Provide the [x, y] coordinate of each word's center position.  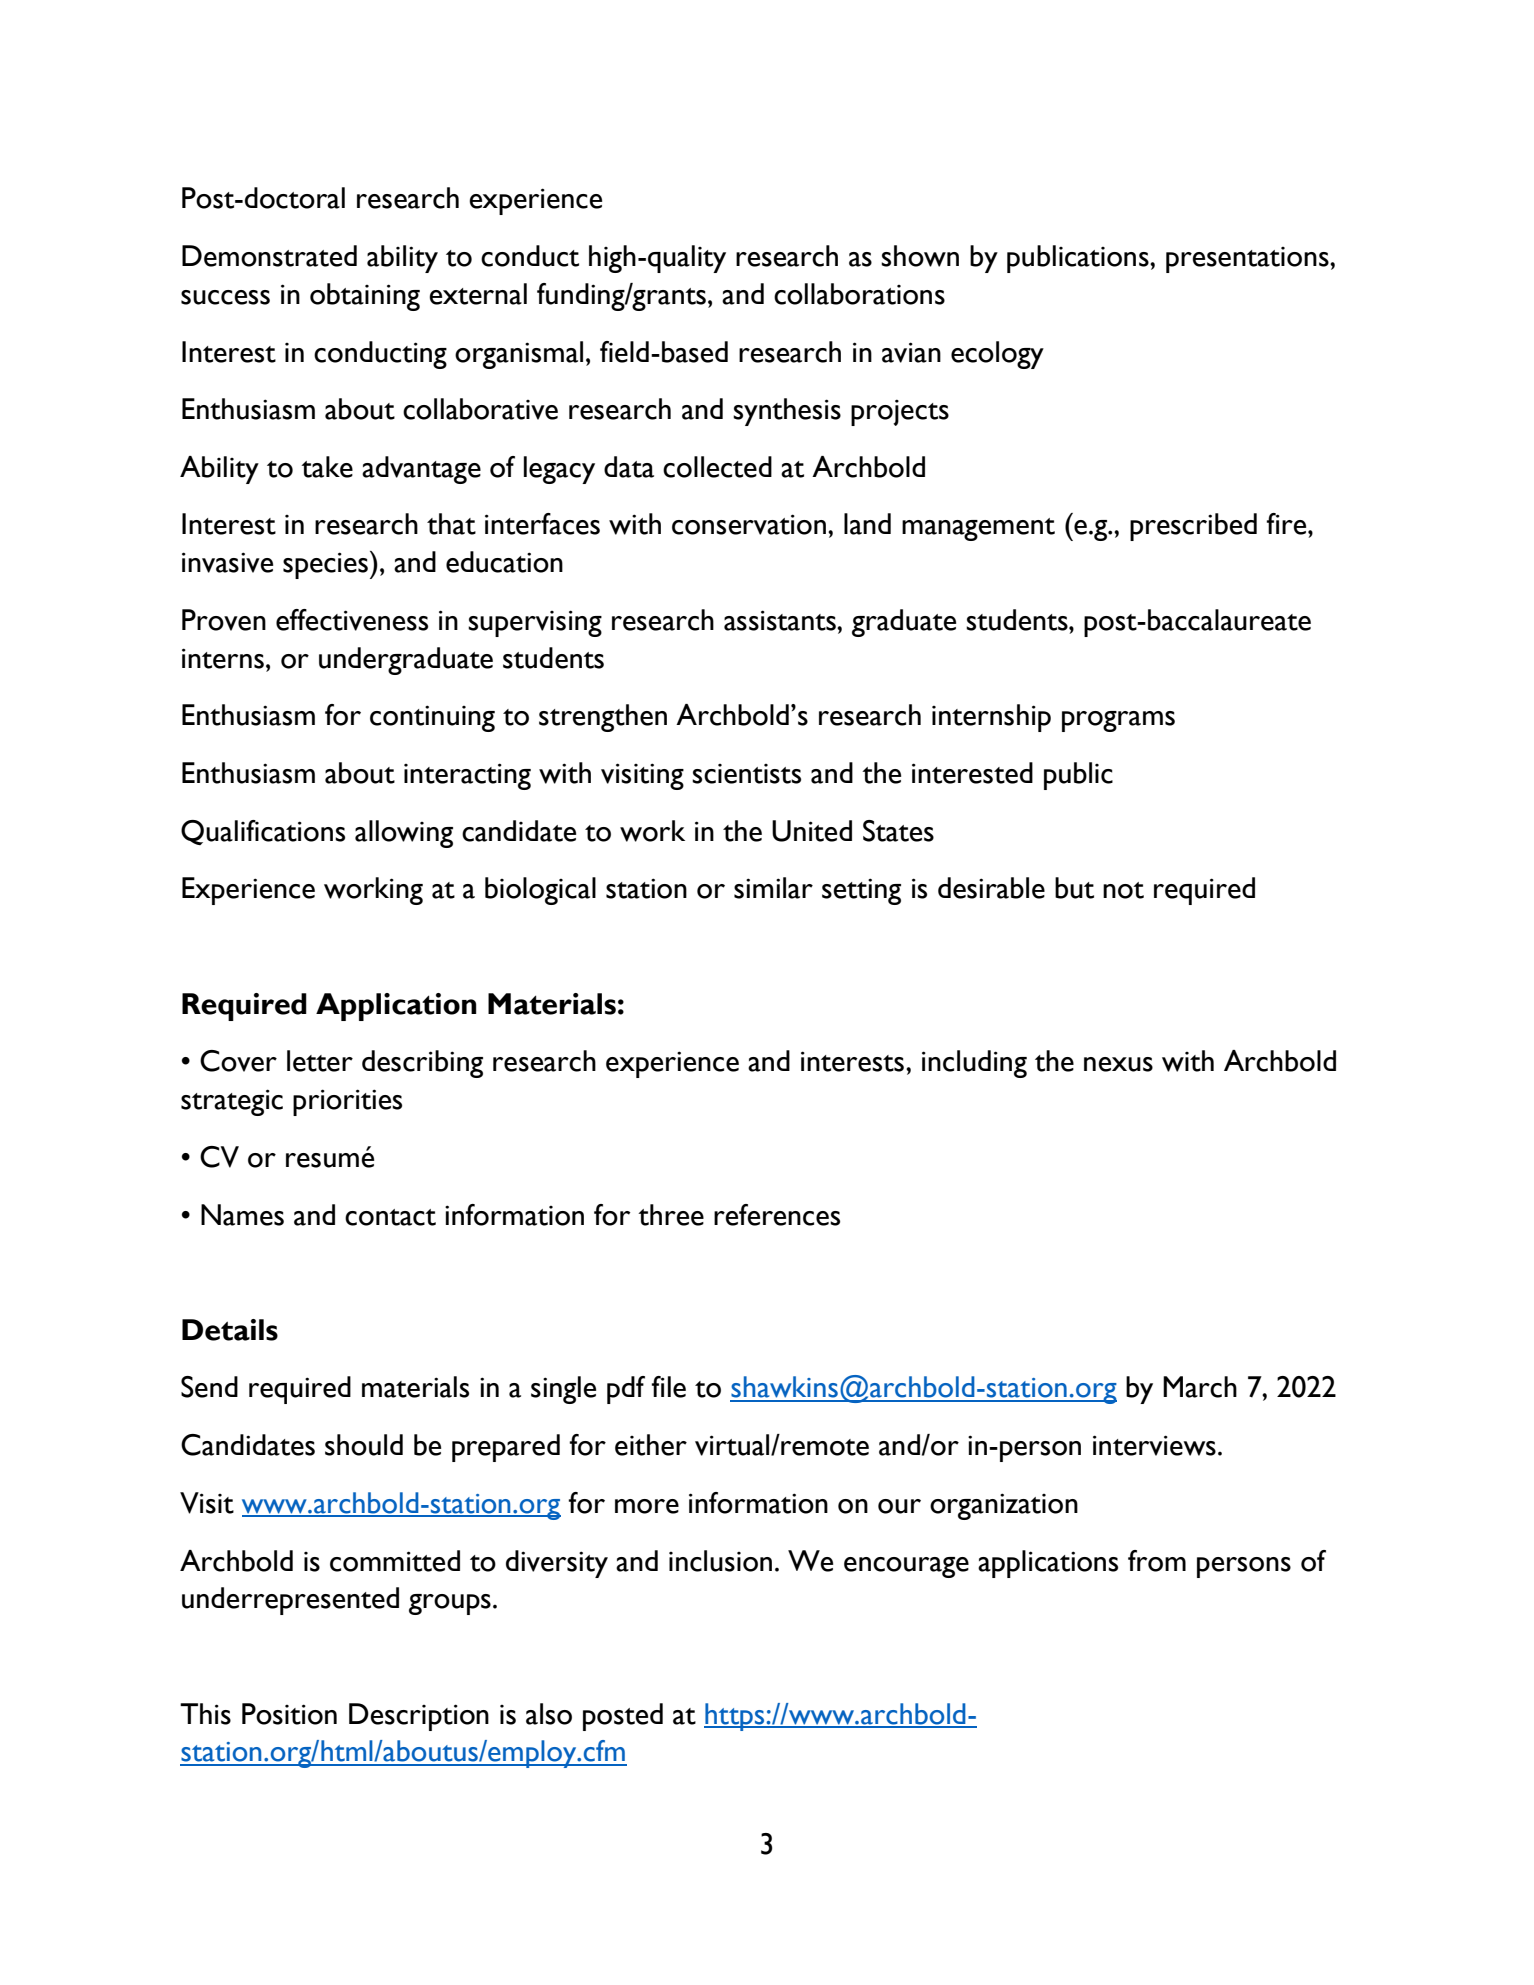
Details [230, 1330]
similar [773, 888]
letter [320, 1061]
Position [289, 1714]
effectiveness [352, 620]
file [668, 1387]
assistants [781, 620]
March [1200, 1387]
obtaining [365, 297]
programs [1118, 721]
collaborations [859, 294]
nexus [1118, 1064]
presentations [1248, 260]
